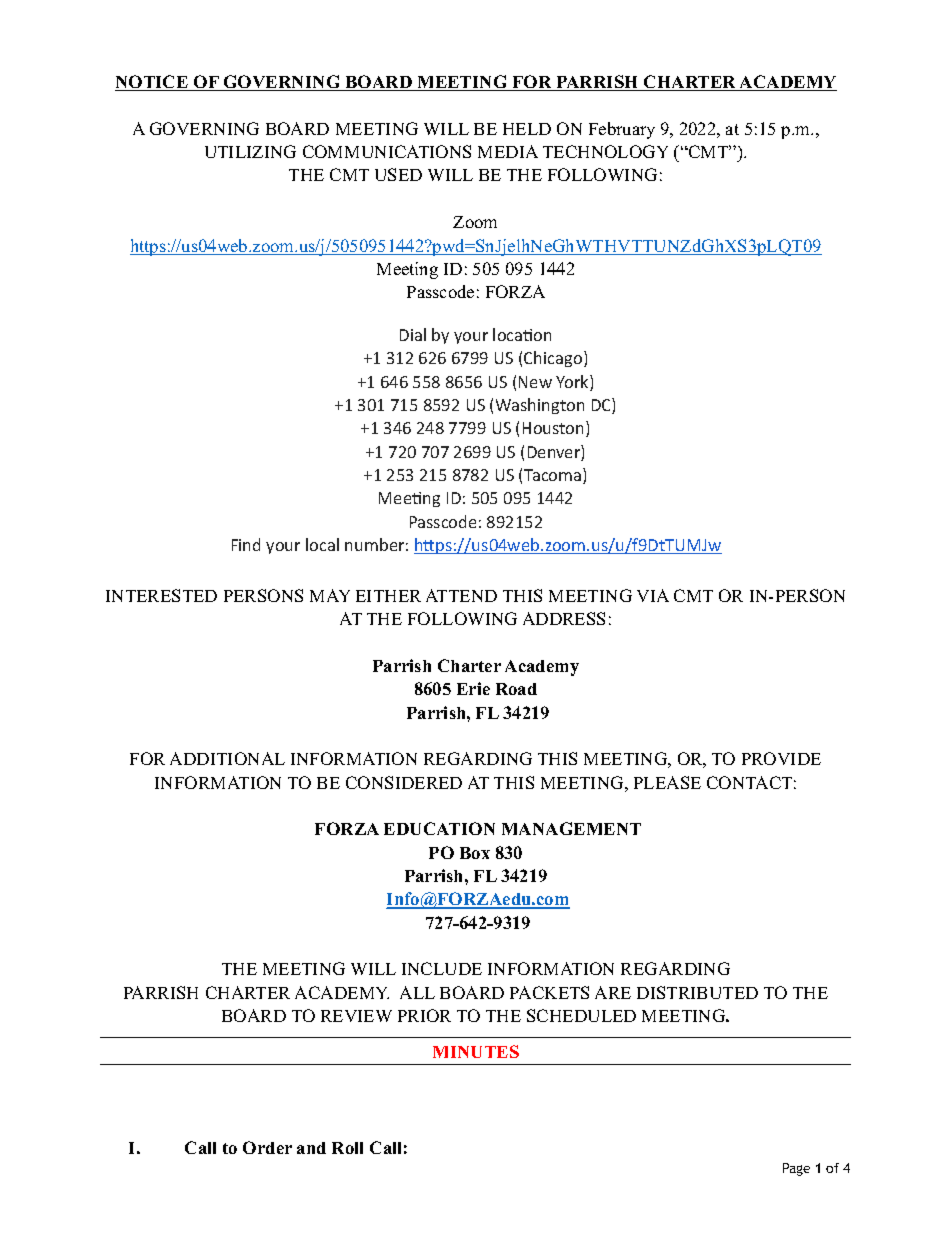 The image size is (952, 1233). Describe the element at coordinates (161, 595) in the document. I see `INTERESTED` at that location.
